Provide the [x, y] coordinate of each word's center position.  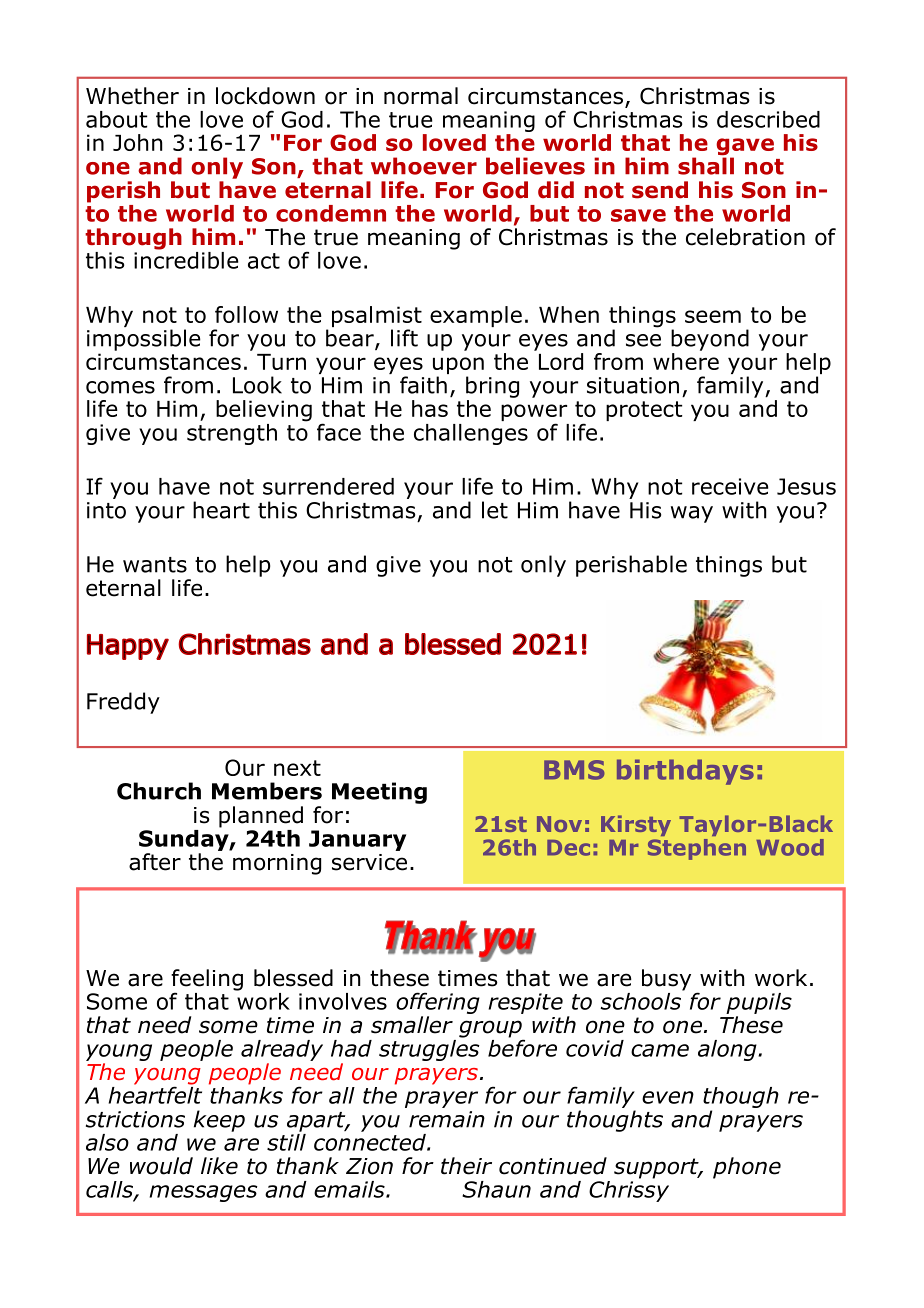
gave [745, 148]
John [137, 142]
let [495, 510]
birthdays [685, 772]
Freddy [123, 703]
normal [421, 96]
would [161, 1166]
